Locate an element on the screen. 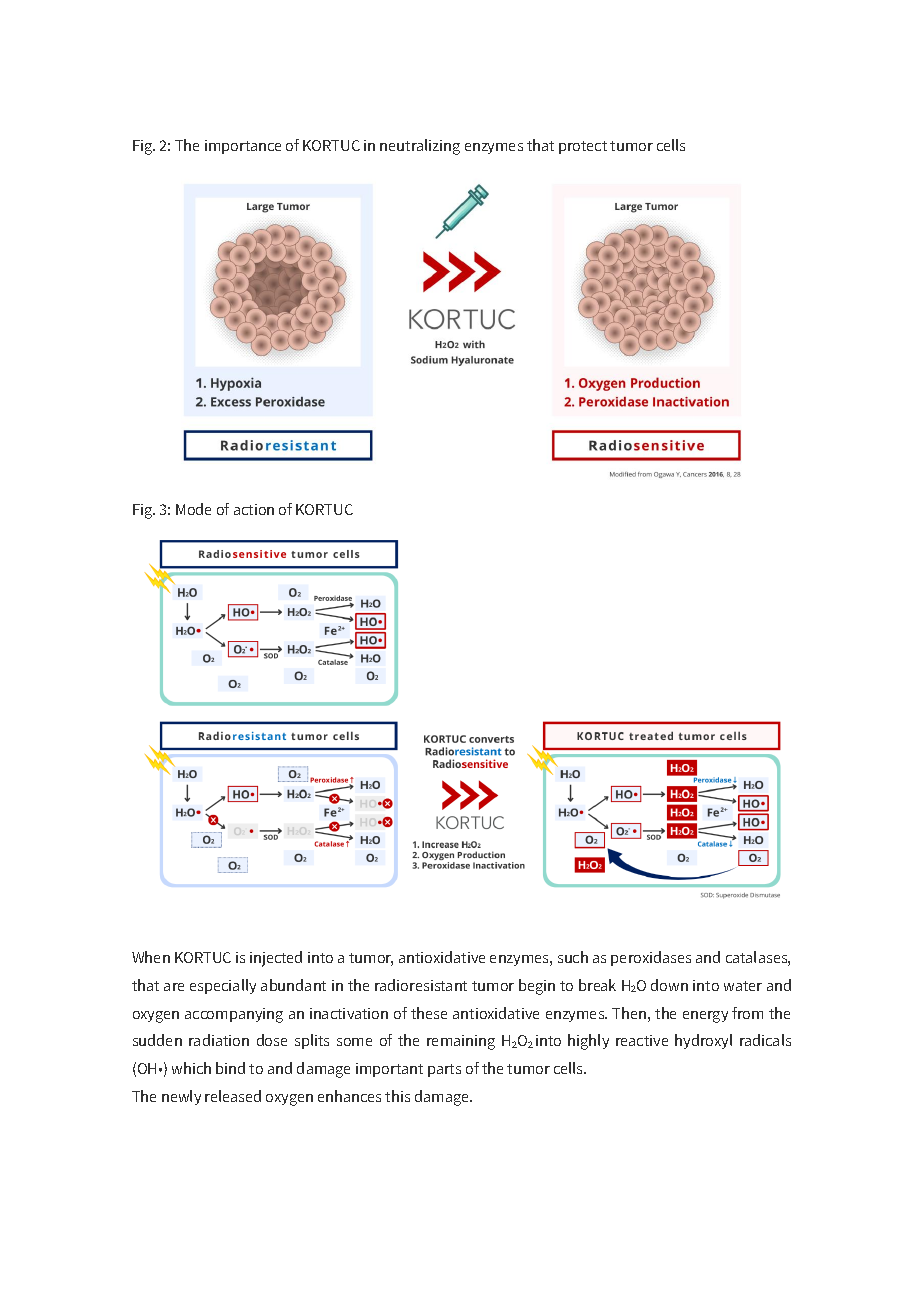  action is located at coordinates (254, 509).
